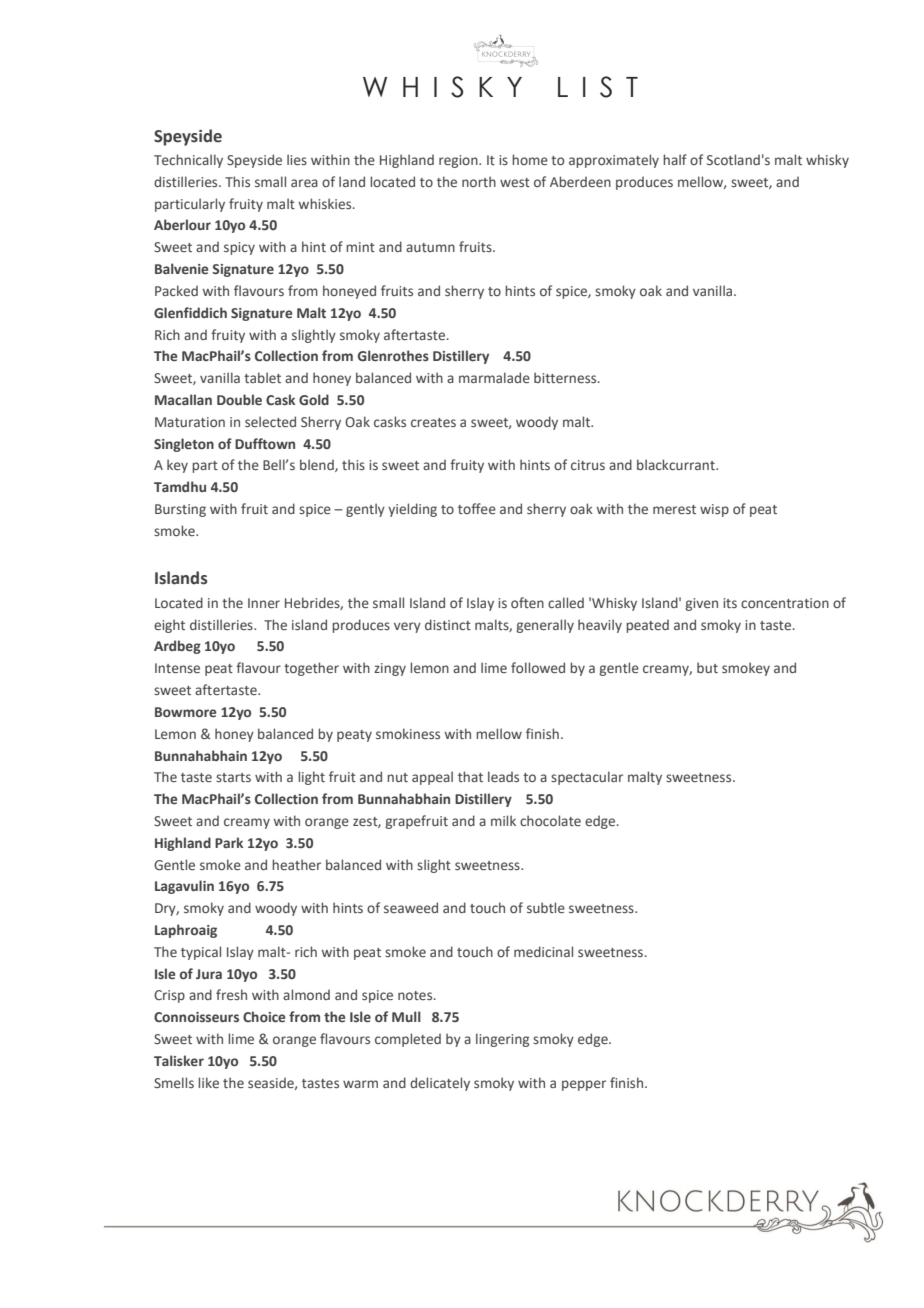 The width and height of the screenshot is (924, 1308). Describe the element at coordinates (233, 777) in the screenshot. I see `starts` at that location.
